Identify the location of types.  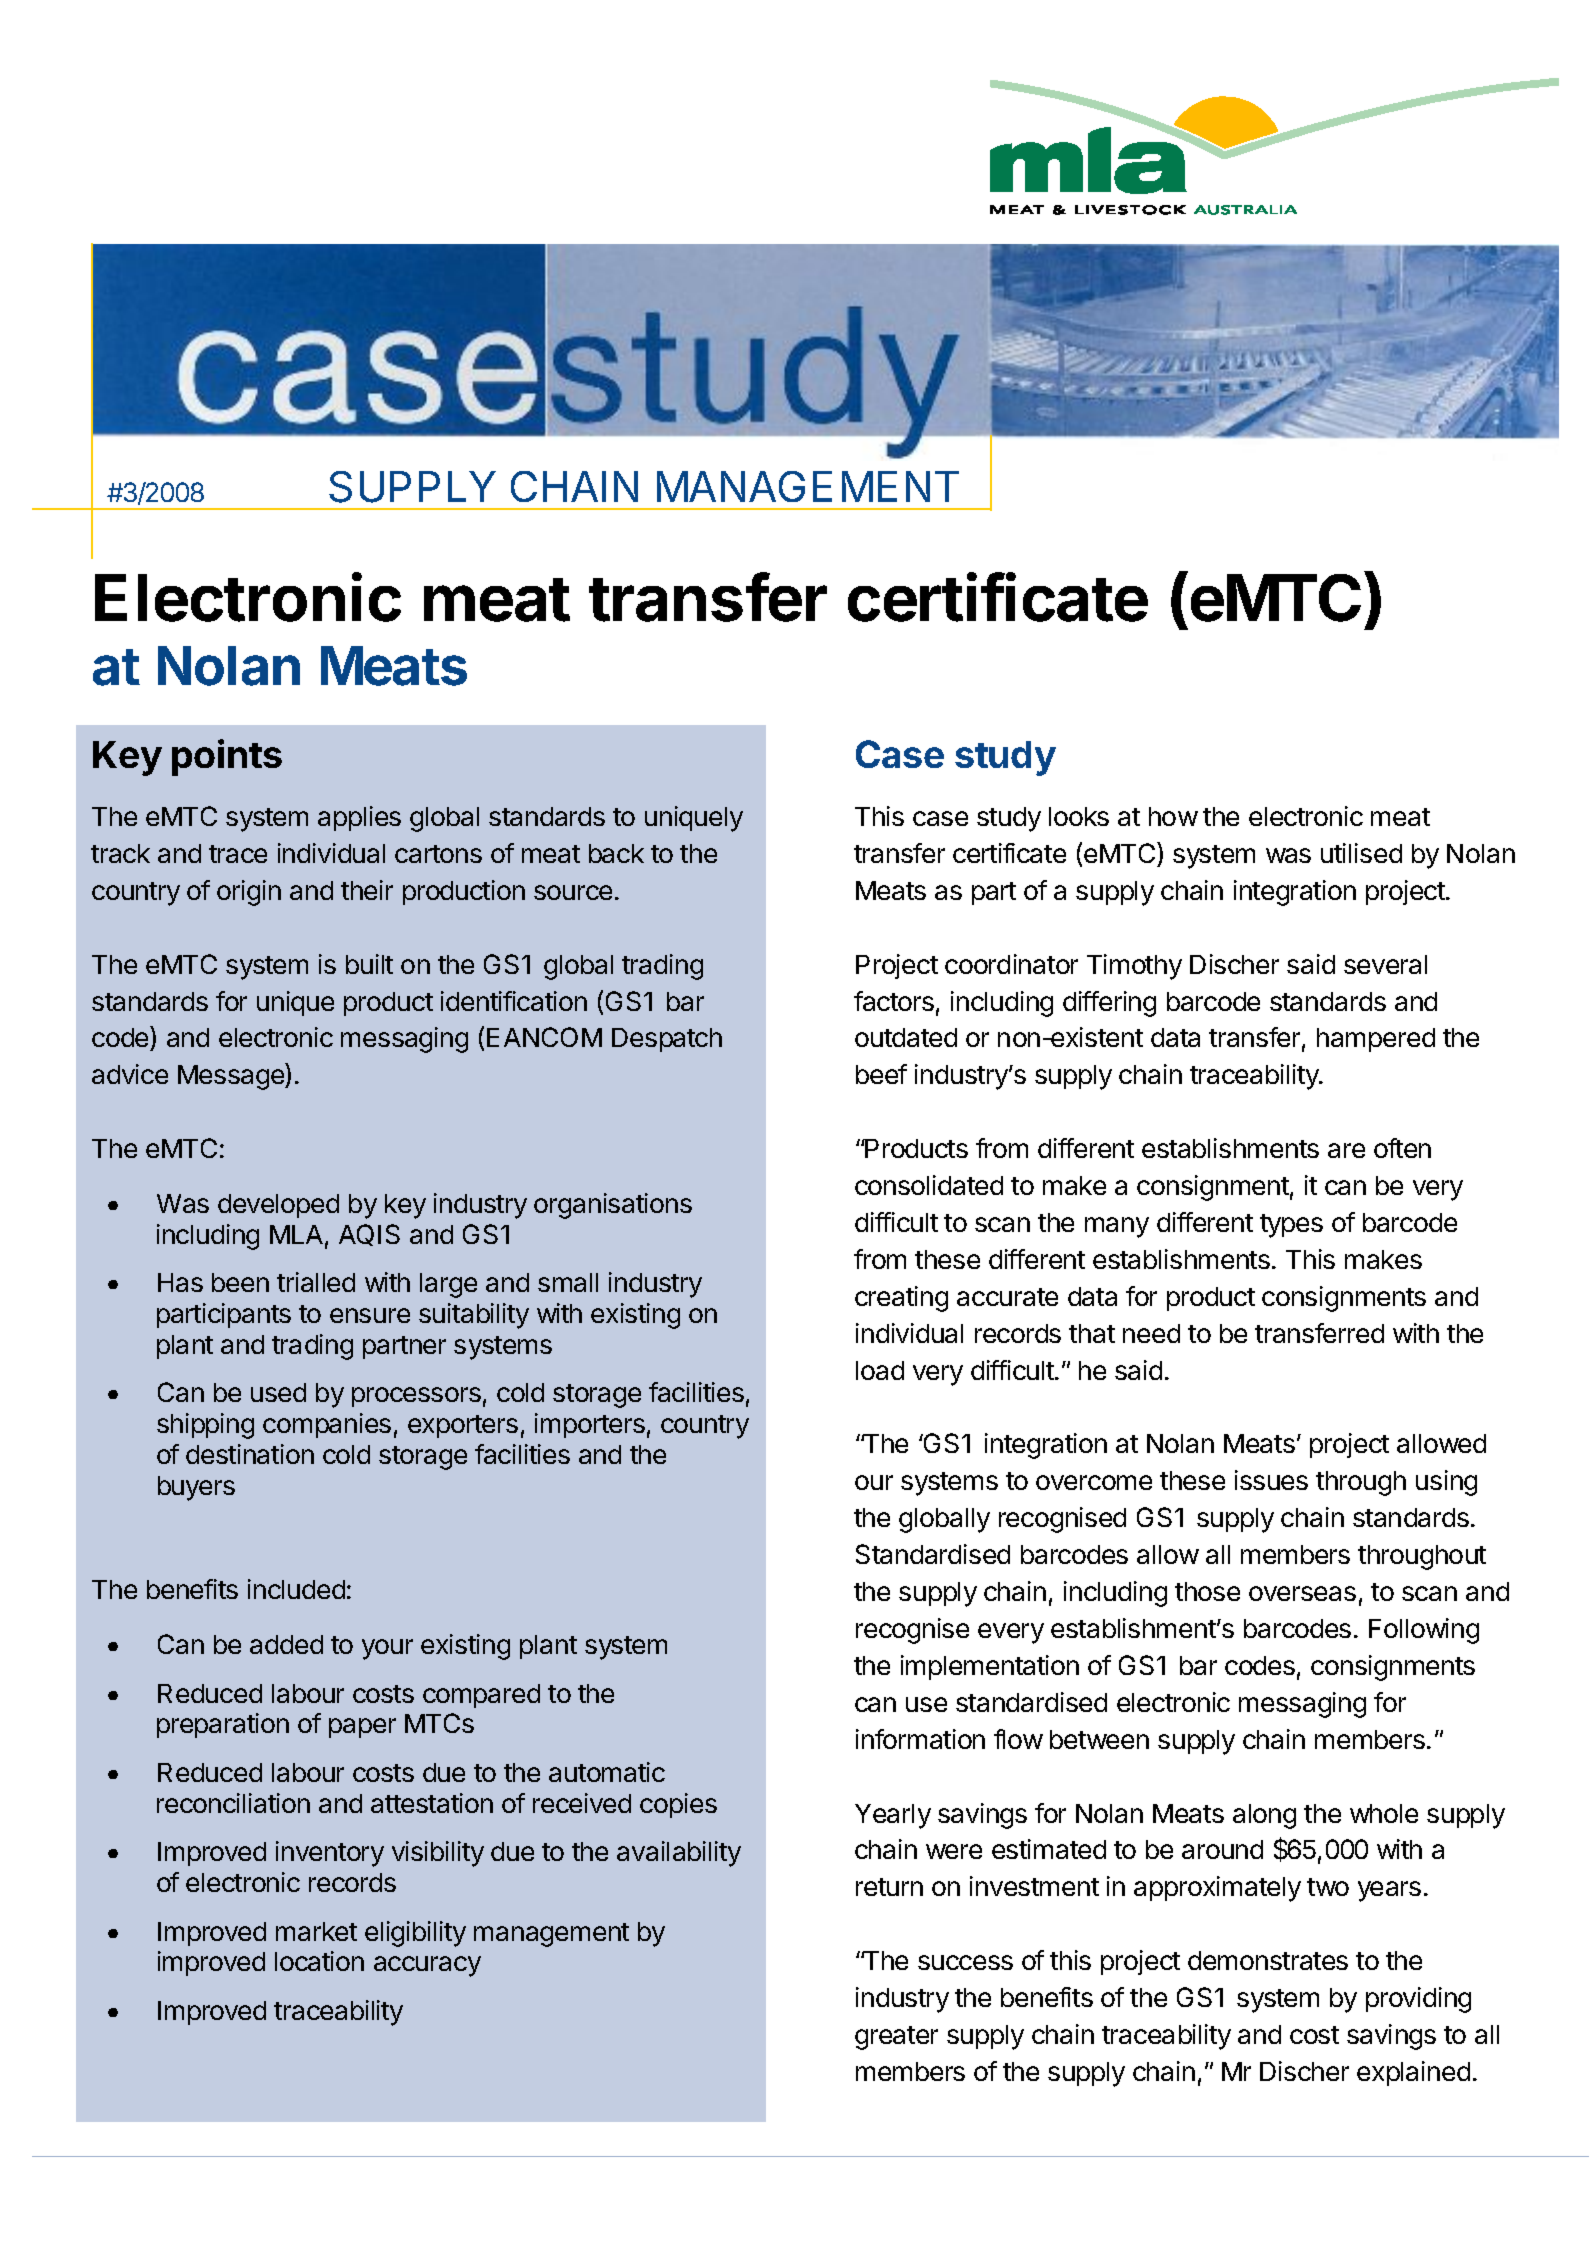
(1291, 1226).
